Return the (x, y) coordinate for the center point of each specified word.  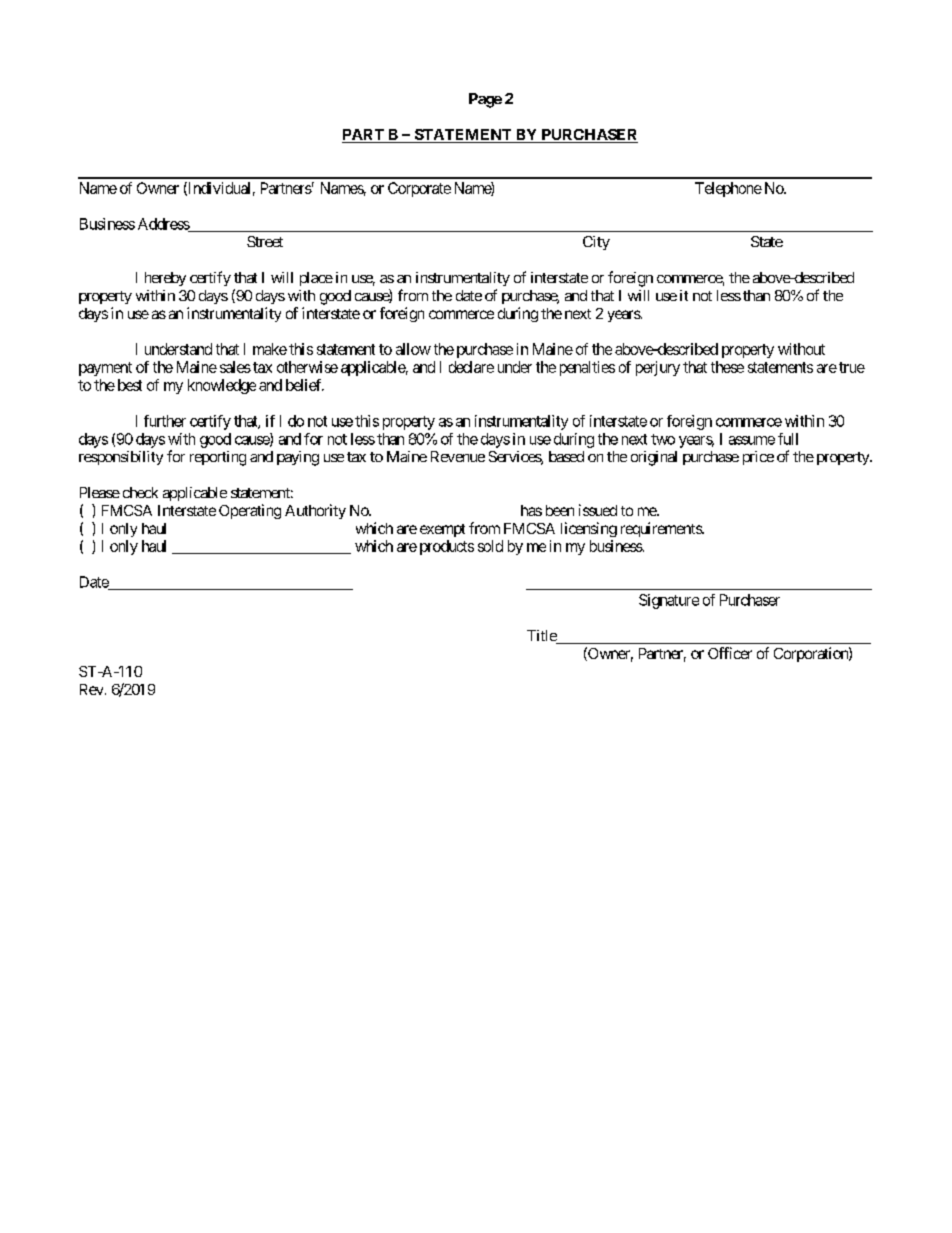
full (788, 439)
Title (542, 637)
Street (265, 241)
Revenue (458, 456)
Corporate (419, 189)
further (165, 421)
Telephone (728, 189)
